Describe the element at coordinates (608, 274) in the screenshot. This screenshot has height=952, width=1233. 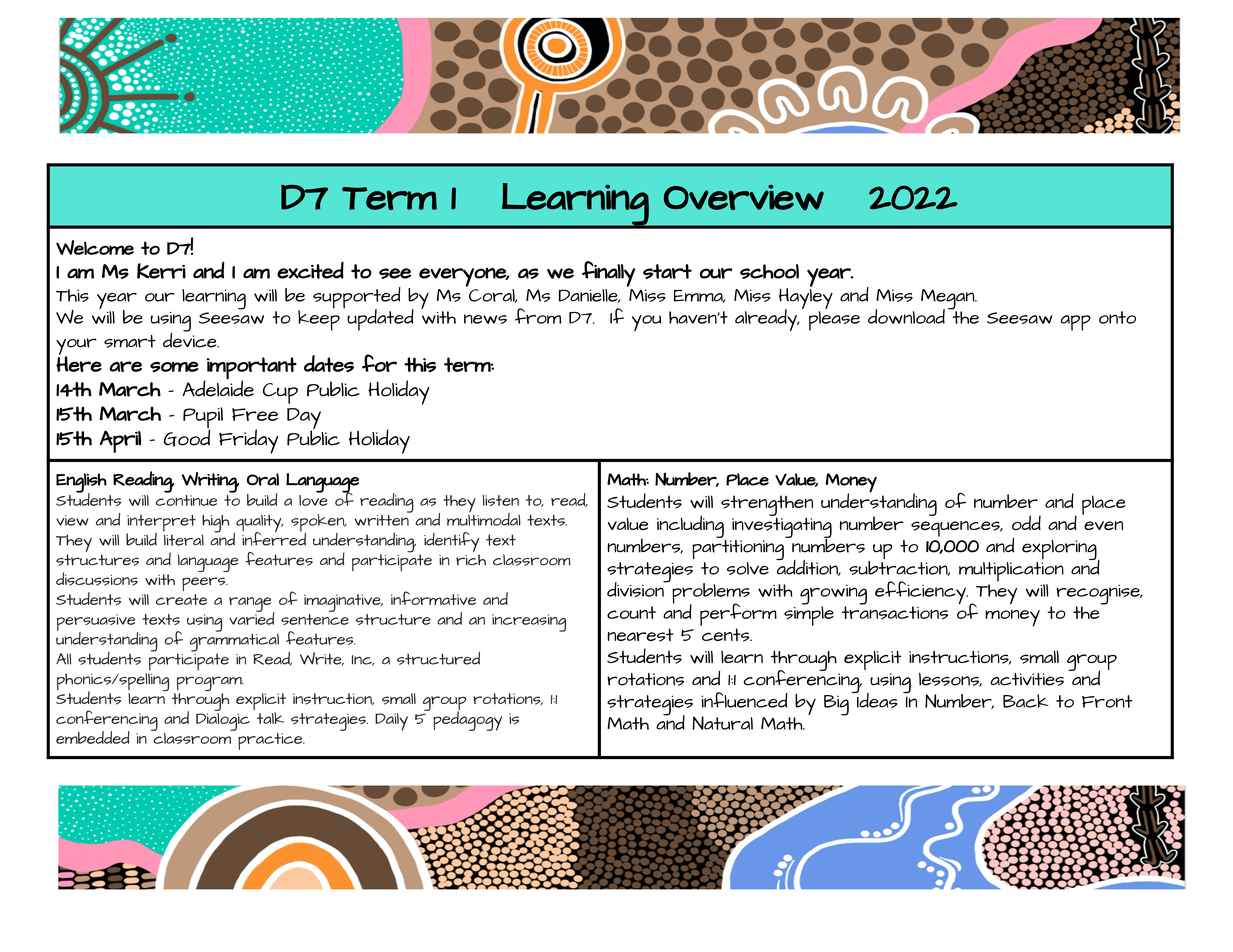
I see `finally` at that location.
